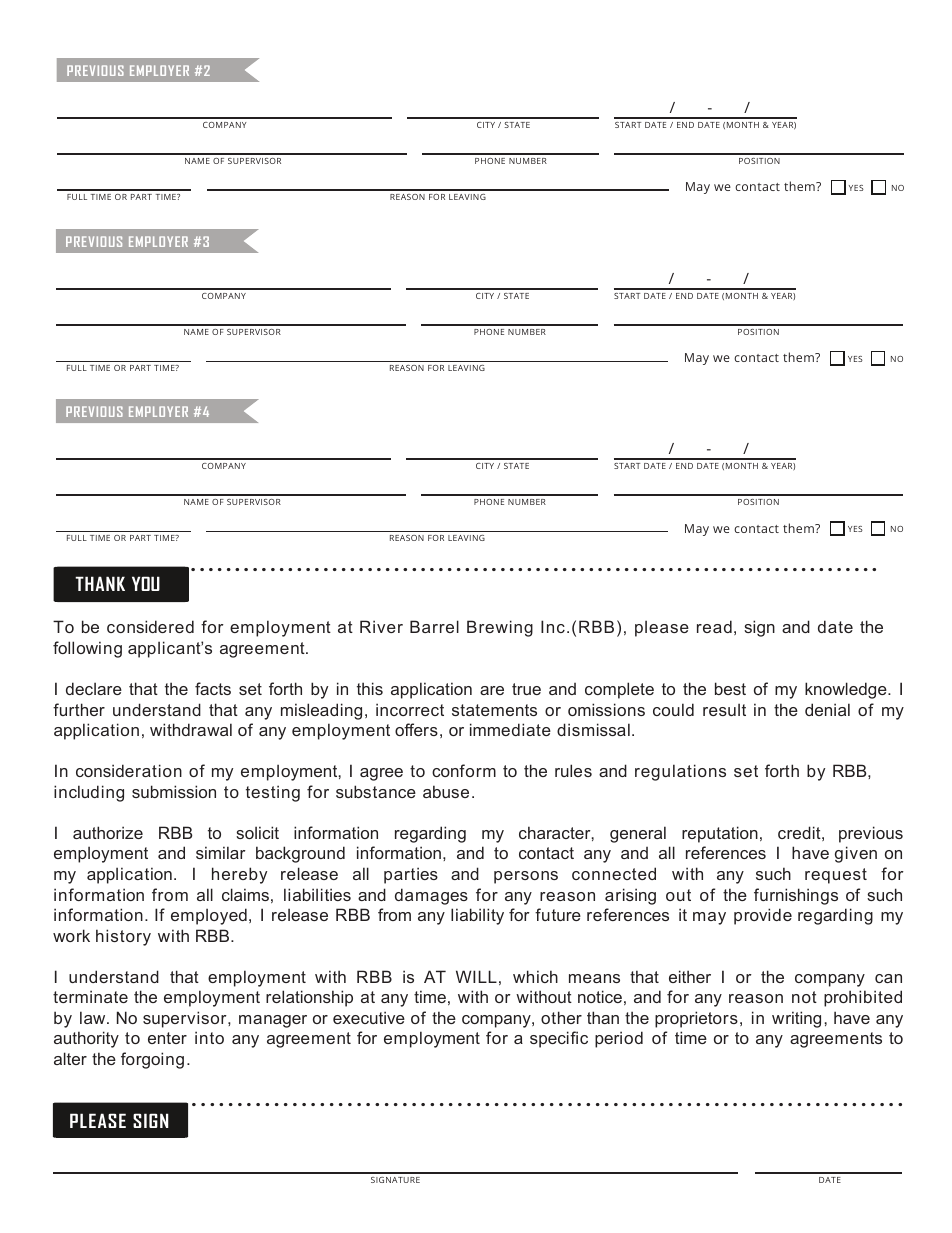 Image resolution: width=952 pixels, height=1233 pixels. What do you see at coordinates (724, 709) in the image?
I see `result` at bounding box center [724, 709].
